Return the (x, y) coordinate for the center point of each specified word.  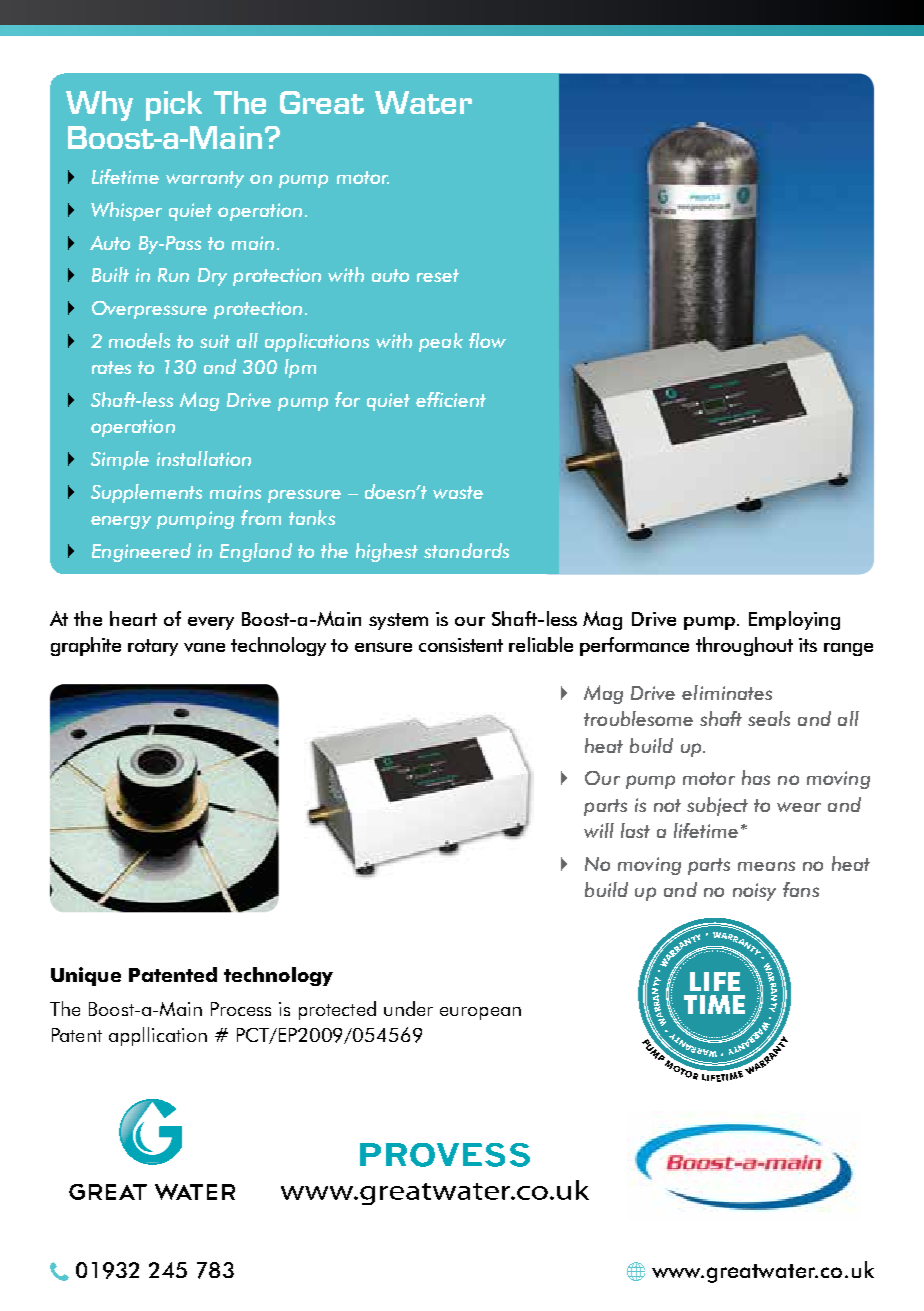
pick (174, 106)
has (756, 777)
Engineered (141, 552)
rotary (153, 647)
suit (215, 341)
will (599, 830)
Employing (794, 620)
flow (487, 340)
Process (241, 1009)
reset (438, 275)
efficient (451, 399)
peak (441, 342)
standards (466, 550)
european (480, 1013)
